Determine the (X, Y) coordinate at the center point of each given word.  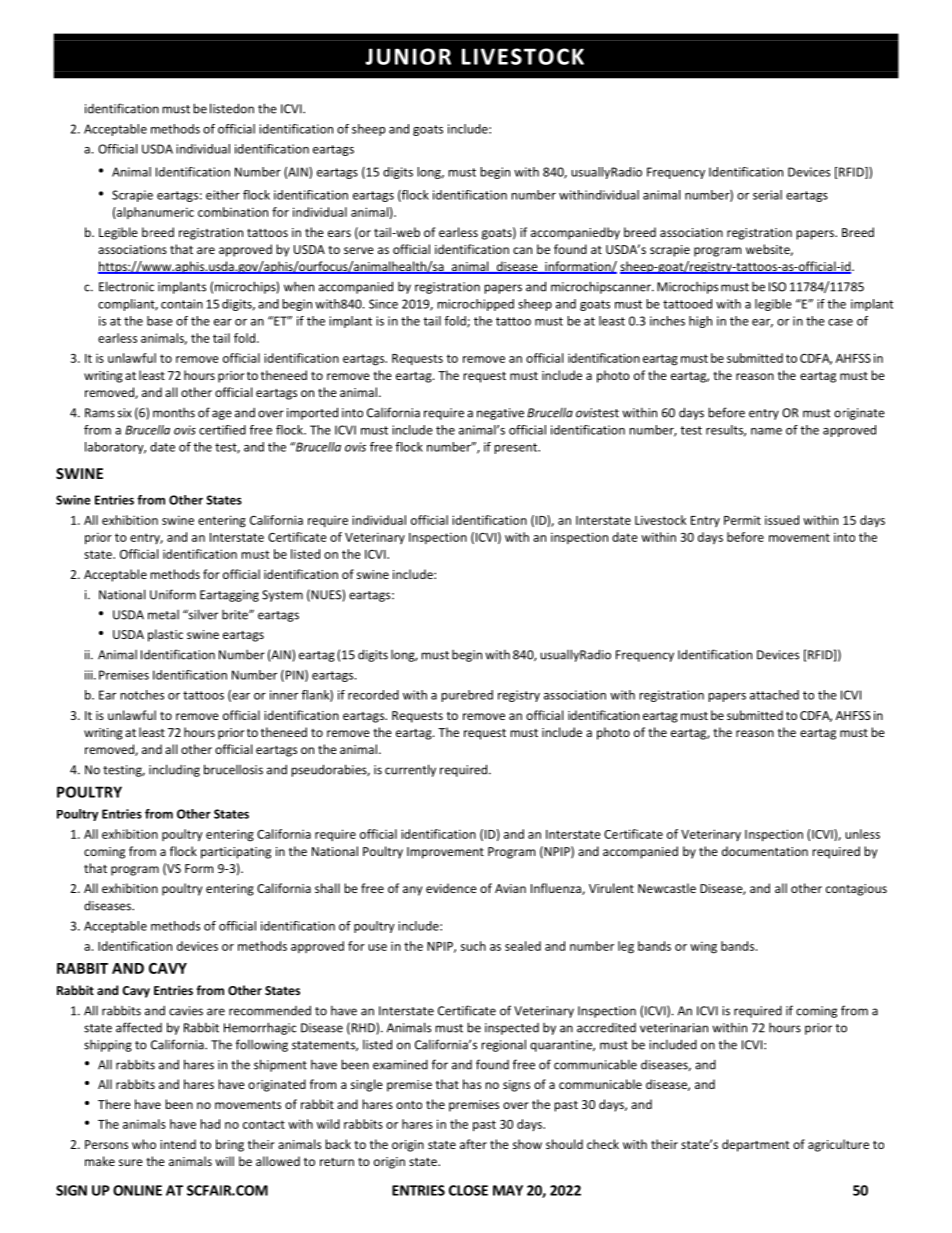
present (517, 448)
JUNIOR (408, 56)
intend (178, 1144)
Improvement (445, 853)
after (473, 1144)
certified (222, 430)
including (174, 770)
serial (767, 195)
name (766, 431)
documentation (765, 851)
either (223, 195)
